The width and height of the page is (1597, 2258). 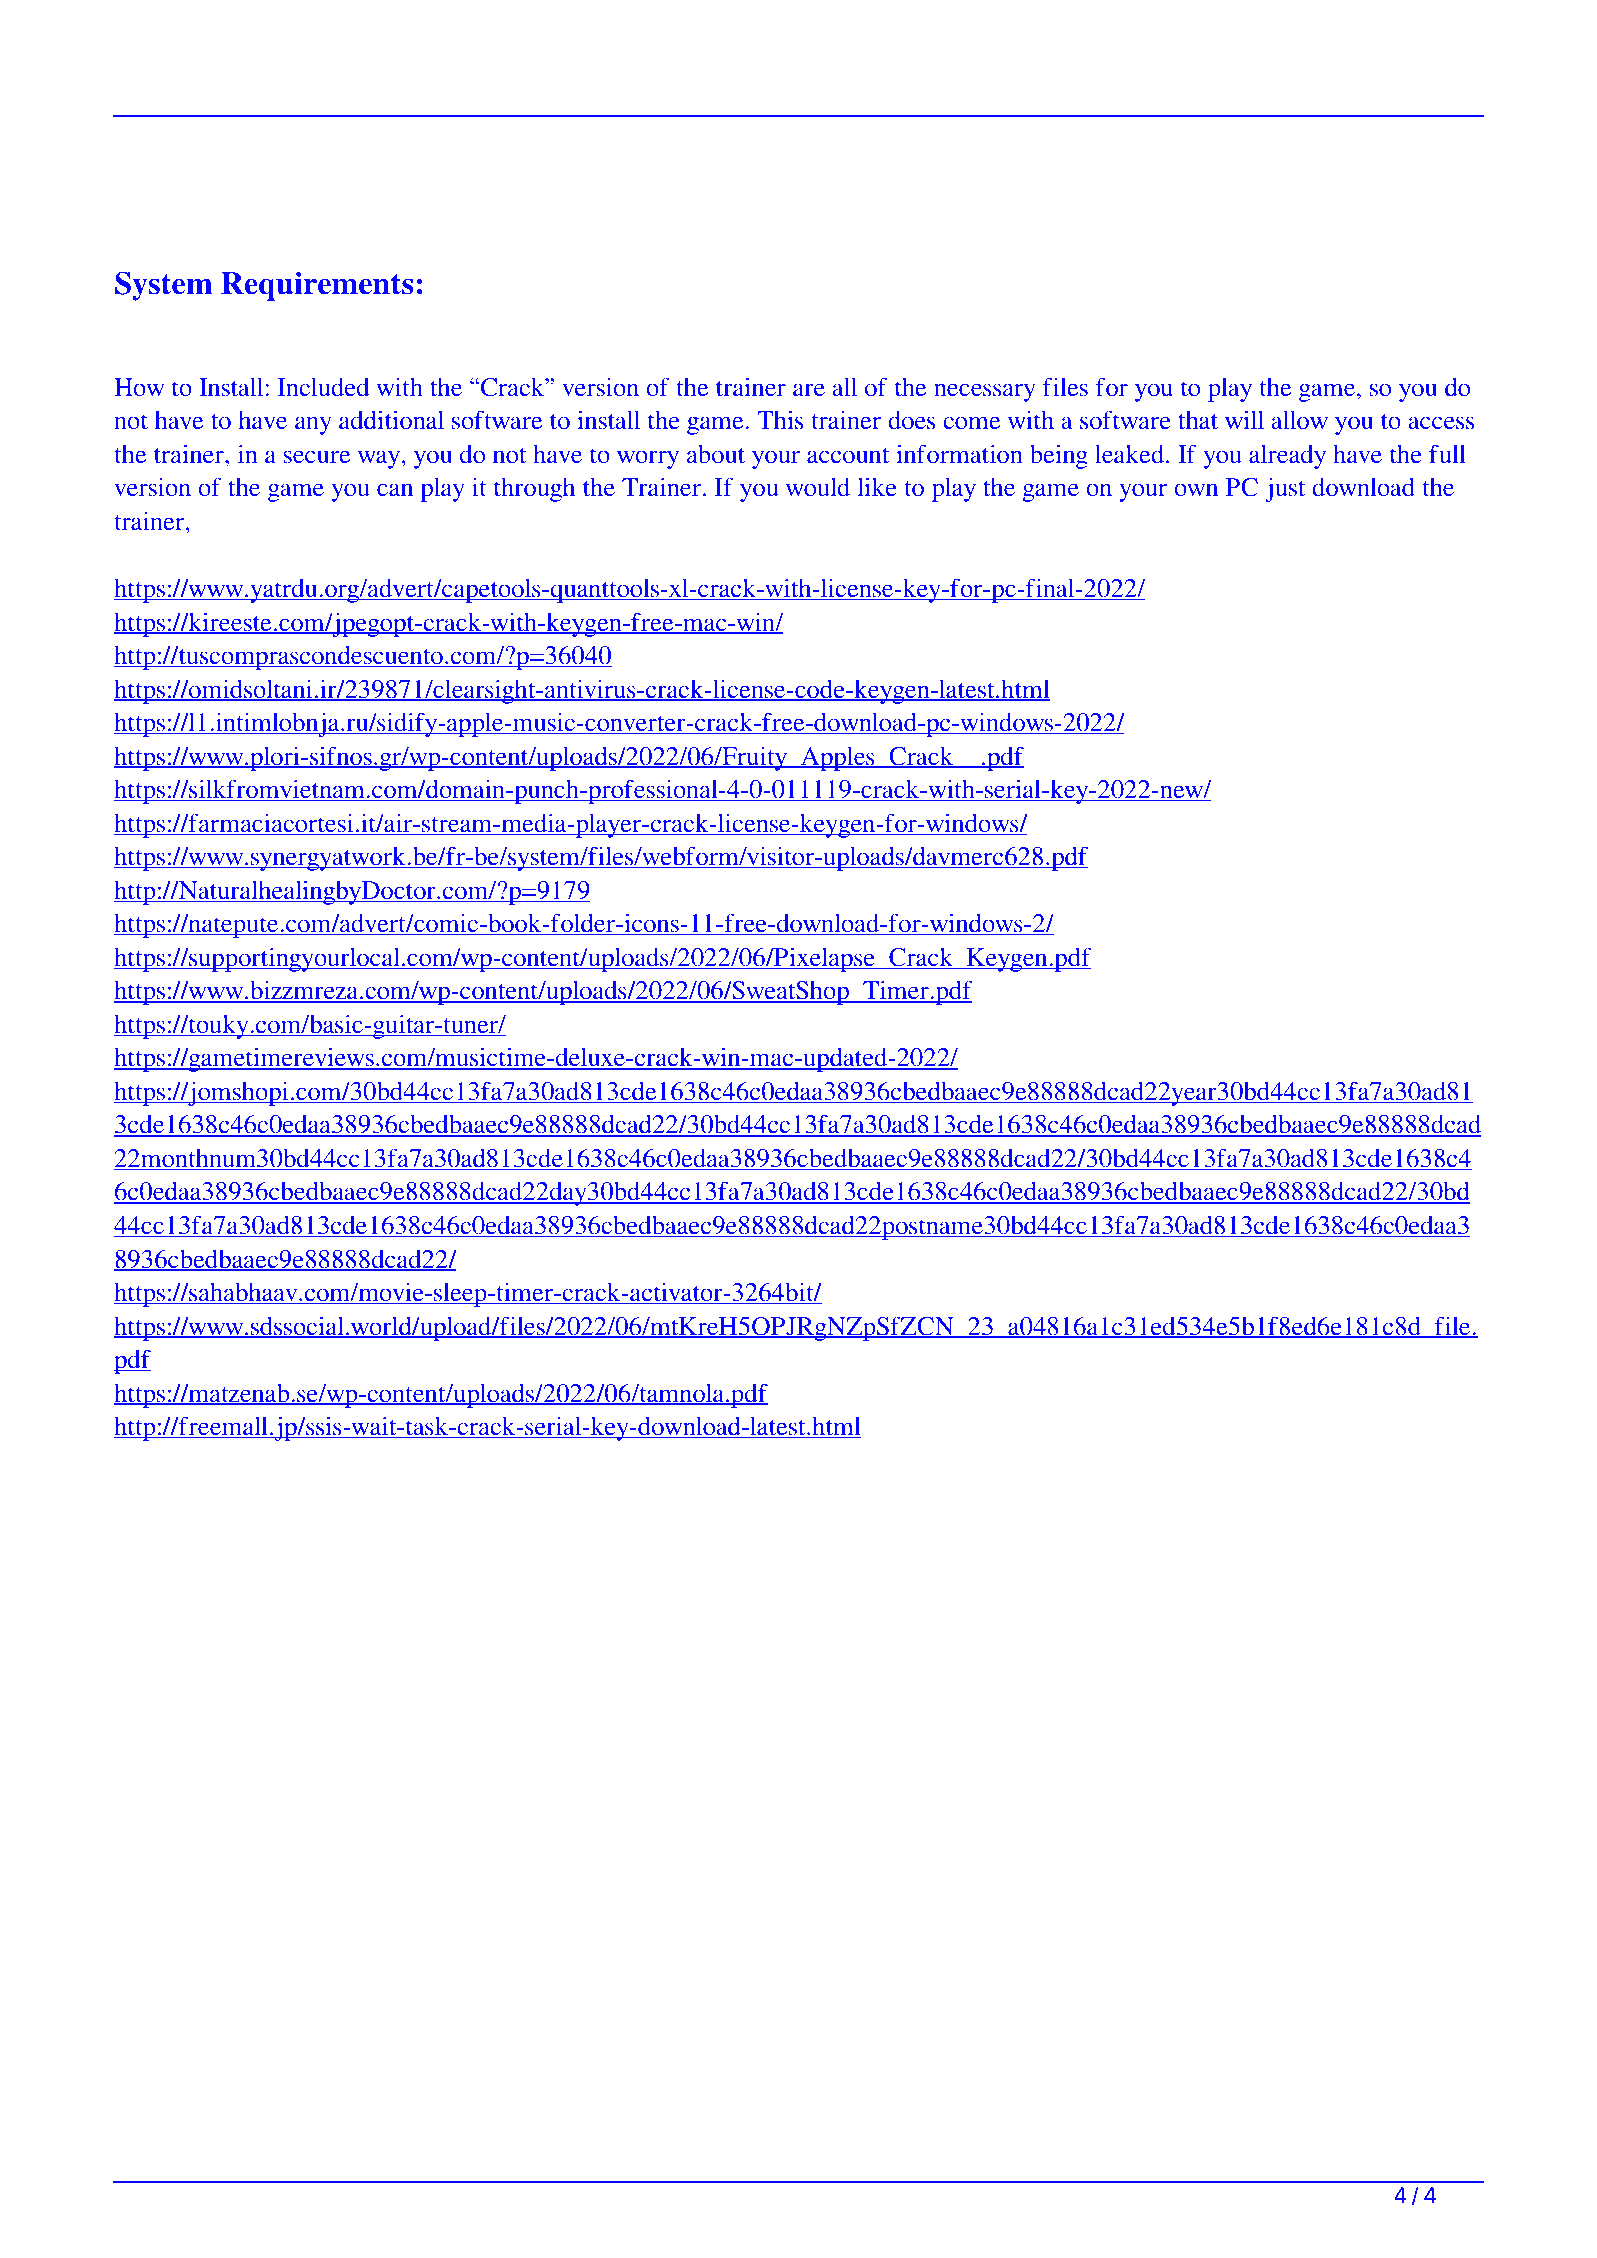 What do you see at coordinates (313, 425) in the page?
I see `any` at bounding box center [313, 425].
